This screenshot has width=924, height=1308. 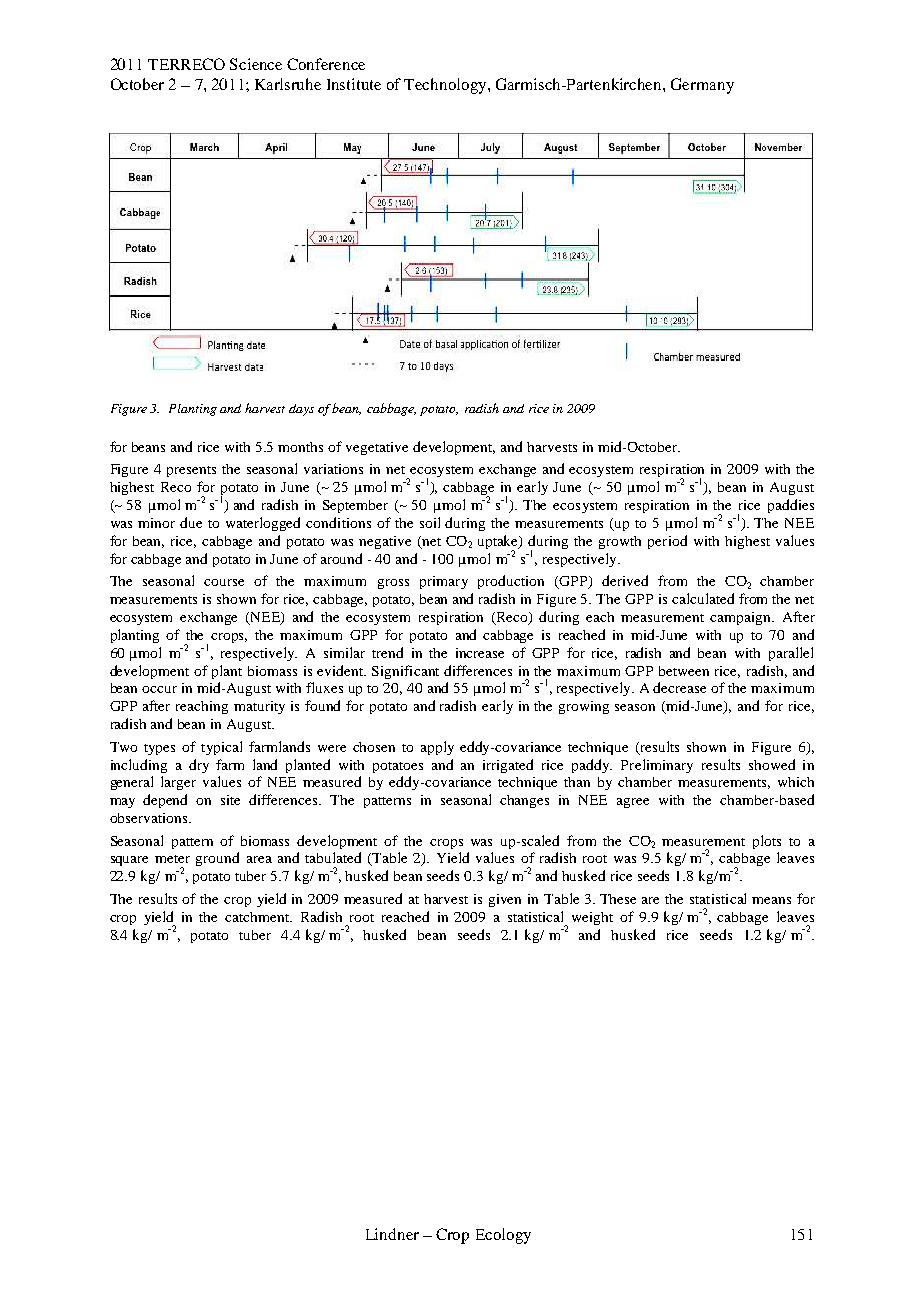 What do you see at coordinates (771, 900) in the screenshot?
I see `means` at bounding box center [771, 900].
